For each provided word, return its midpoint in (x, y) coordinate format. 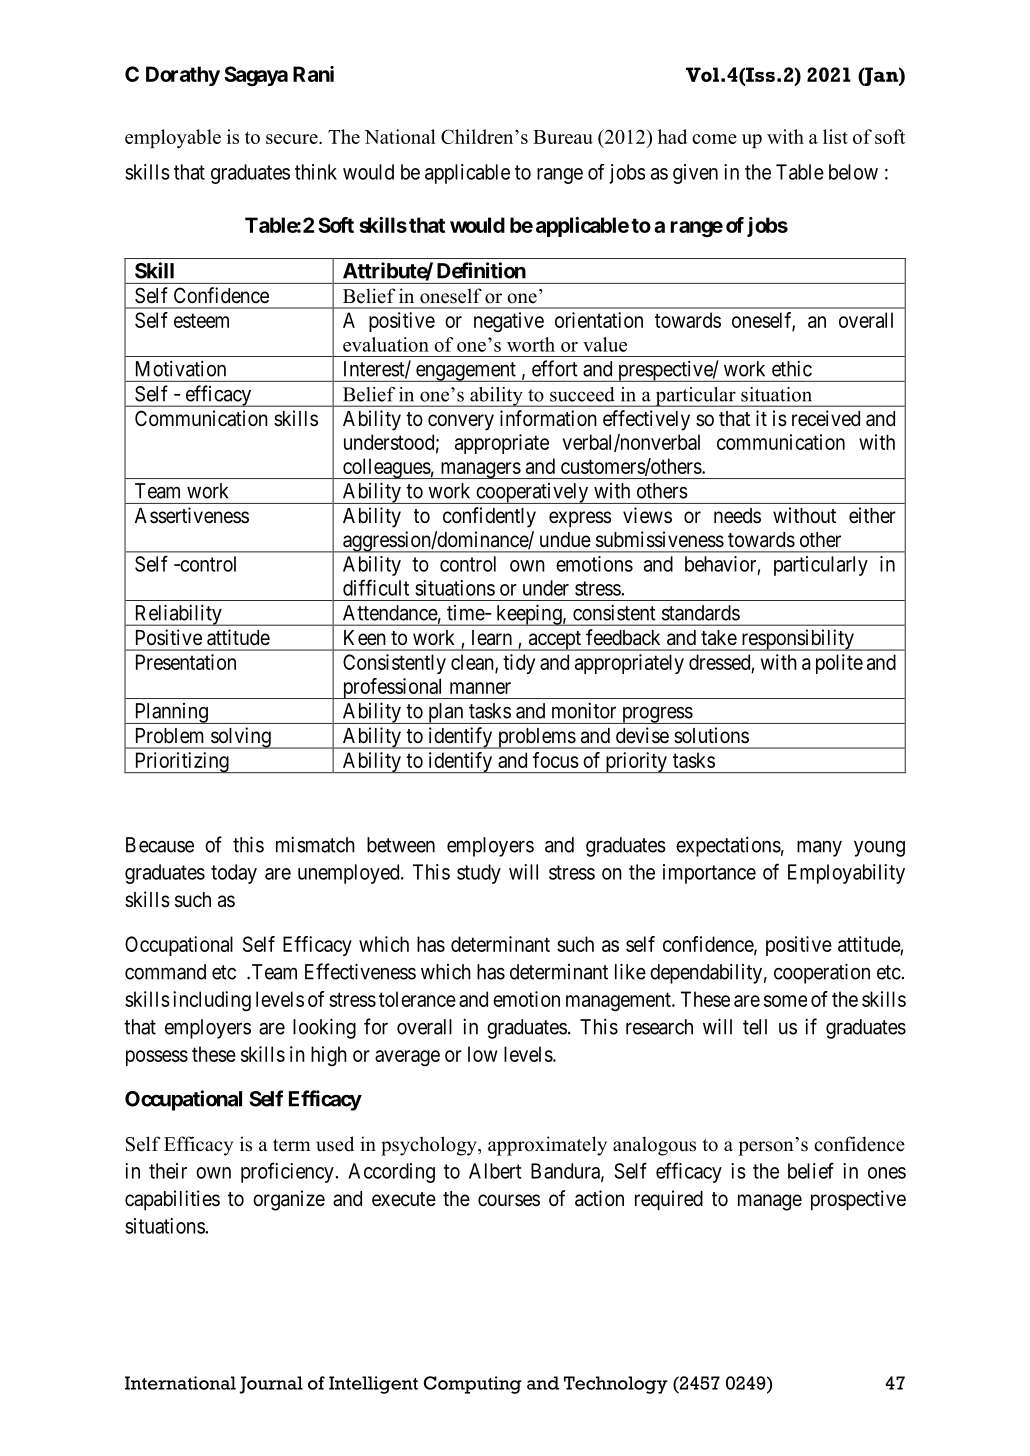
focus (556, 760)
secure (293, 139)
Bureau (563, 137)
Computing (473, 1385)
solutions (711, 735)
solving (240, 738)
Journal (271, 1385)
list (835, 136)
